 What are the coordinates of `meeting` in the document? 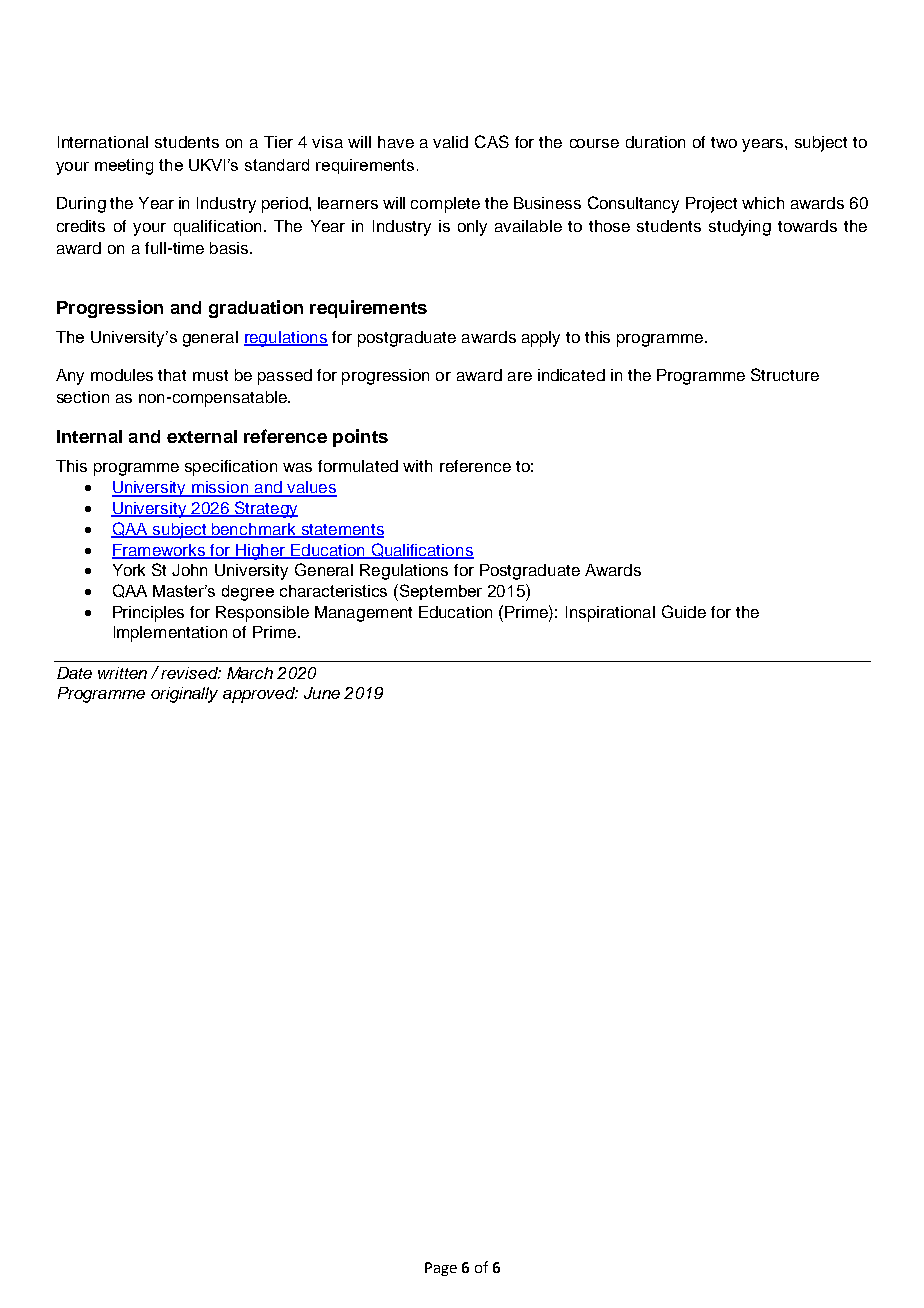 It's located at (124, 167).
